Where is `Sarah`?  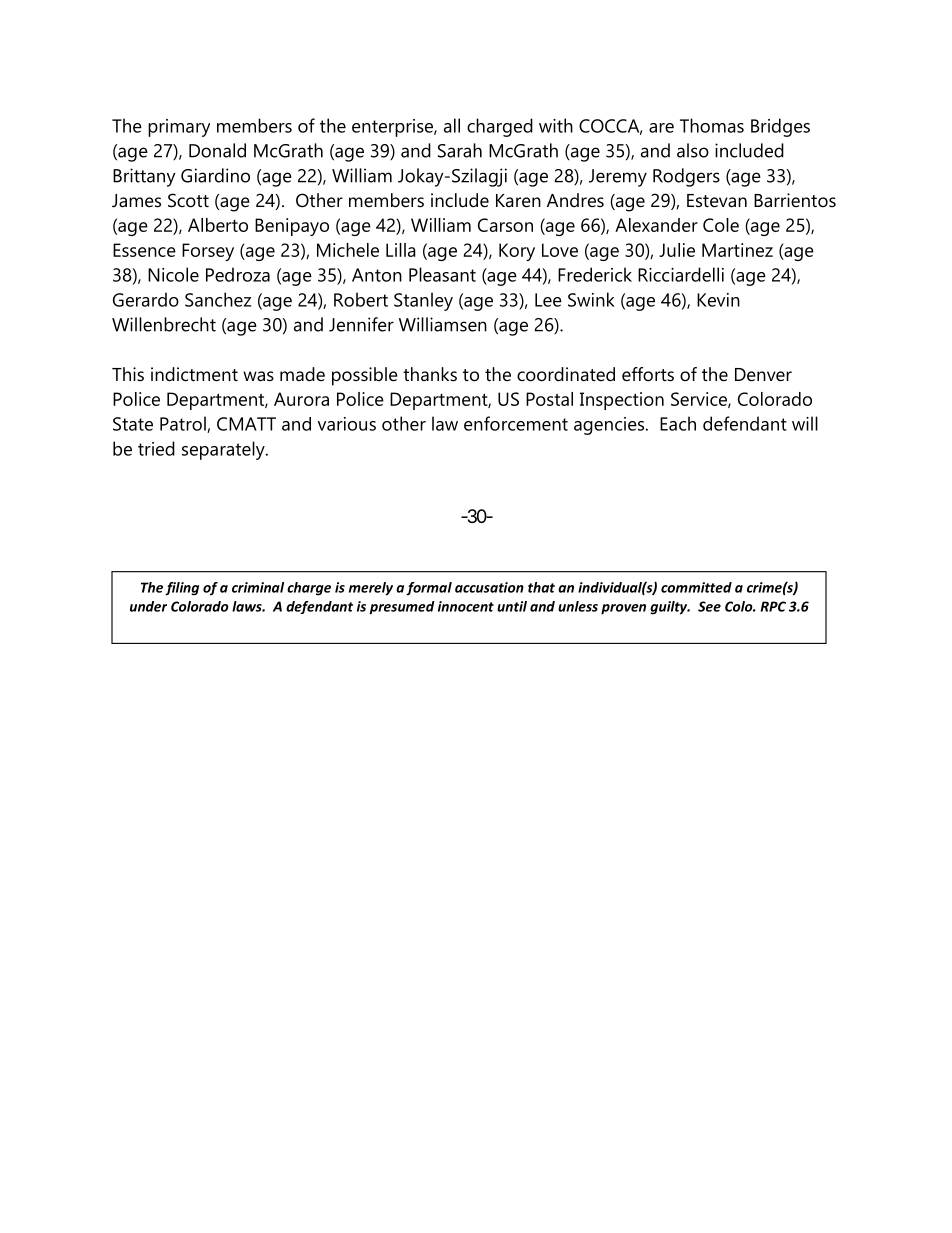
Sarah is located at coordinates (460, 150).
